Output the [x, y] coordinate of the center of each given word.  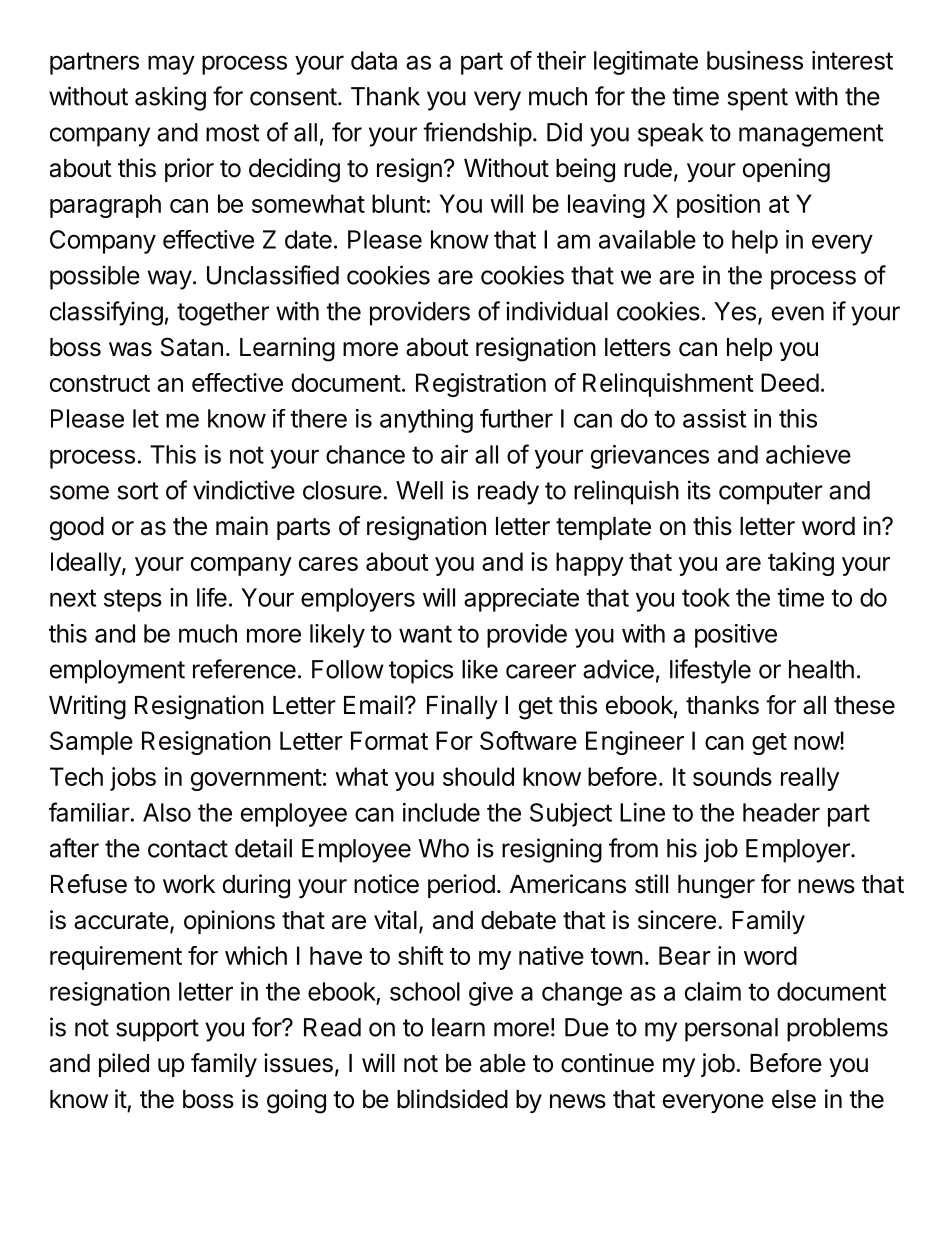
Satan [192, 347]
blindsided [452, 1099]
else [794, 1099]
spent [757, 99]
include [441, 812]
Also [167, 812]
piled [124, 1065]
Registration [481, 385]
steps [133, 600]
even [797, 313]
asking [170, 98]
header [781, 812]
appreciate [521, 600]
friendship [477, 134]
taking [801, 564]
